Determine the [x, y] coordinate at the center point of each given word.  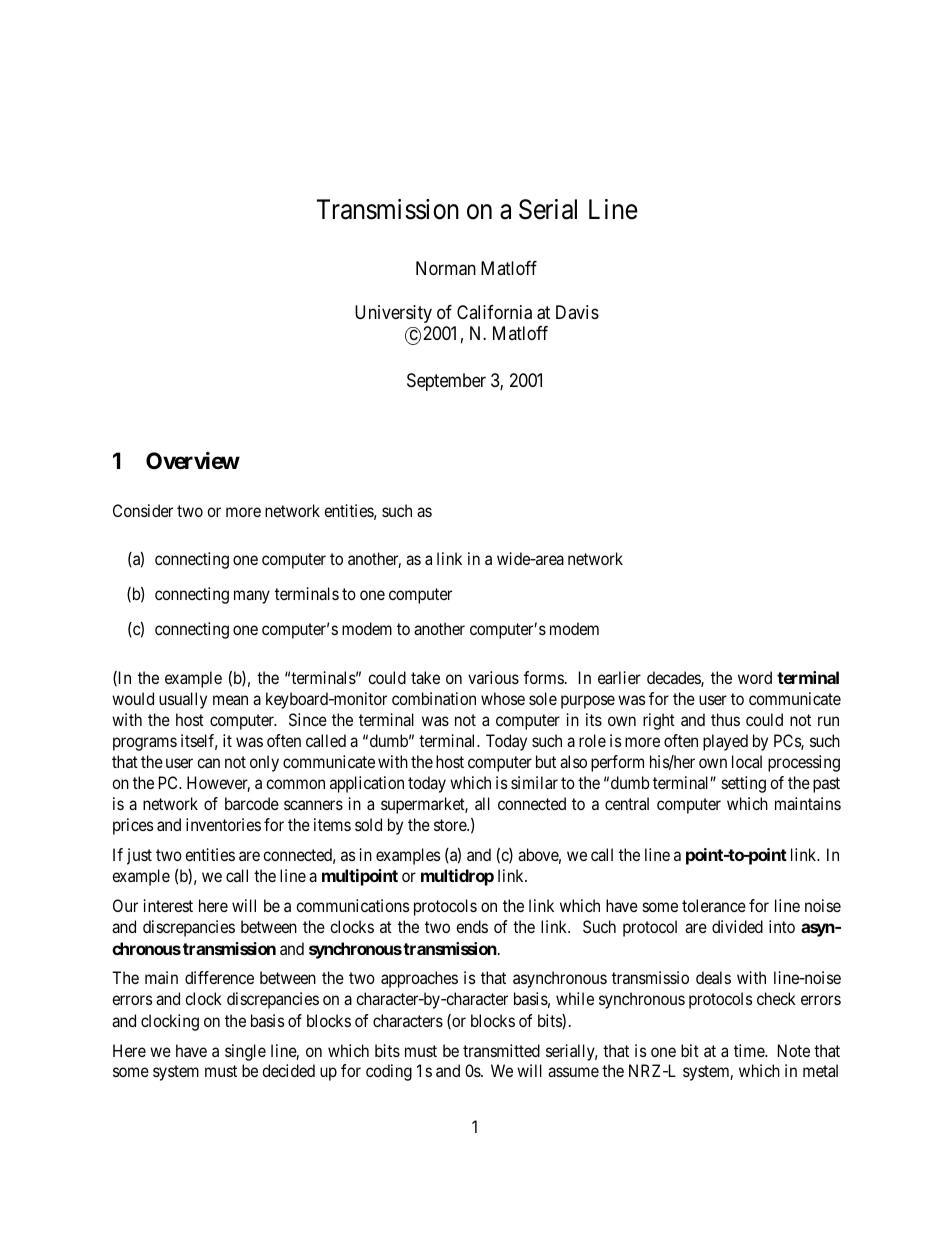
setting [744, 784]
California [494, 312]
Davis [577, 312]
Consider [143, 510]
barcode [252, 803]
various [493, 677]
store [451, 825]
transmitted [501, 1050]
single [245, 1052]
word [755, 677]
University [393, 314]
